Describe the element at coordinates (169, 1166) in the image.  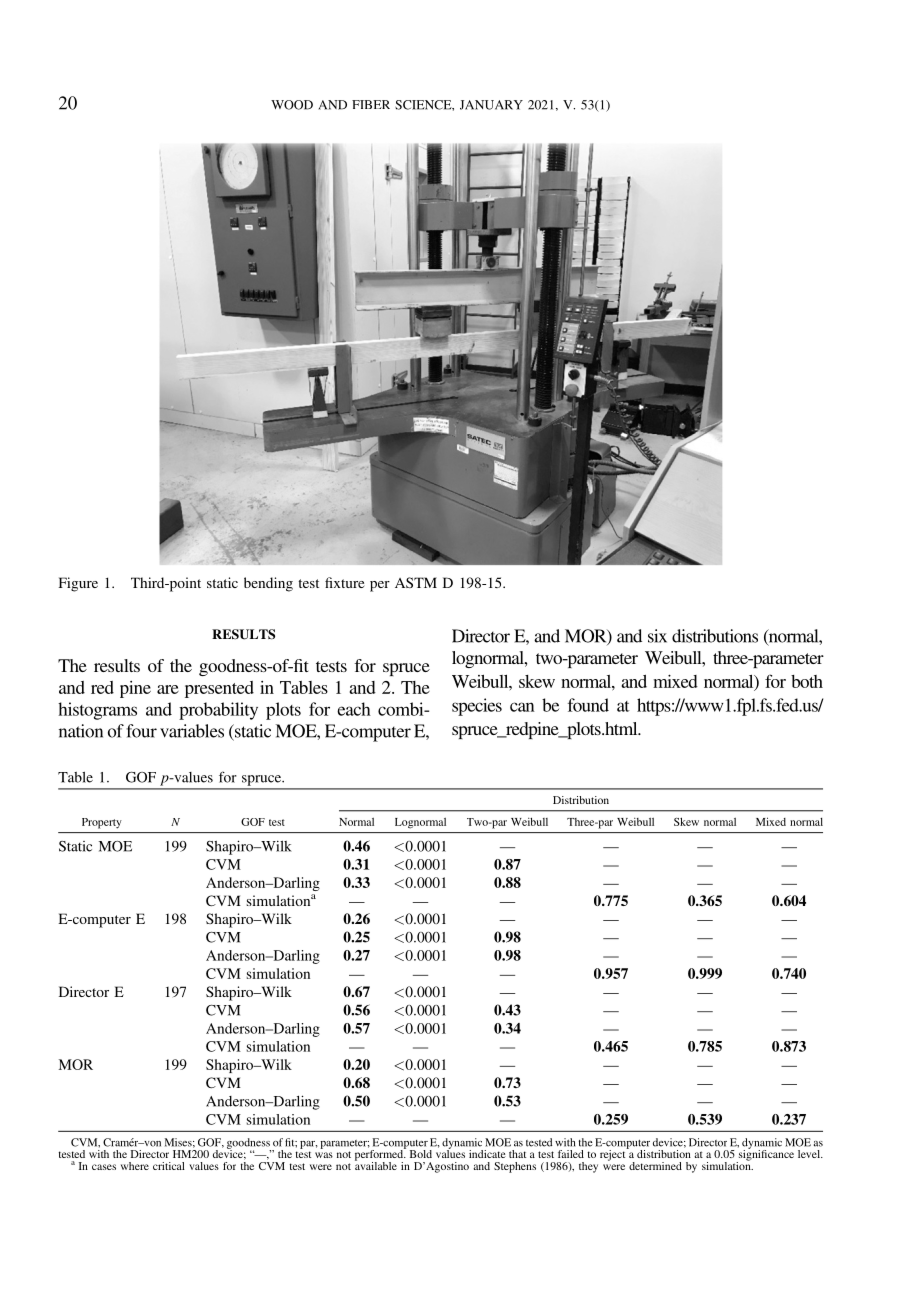
I see `critical` at that location.
